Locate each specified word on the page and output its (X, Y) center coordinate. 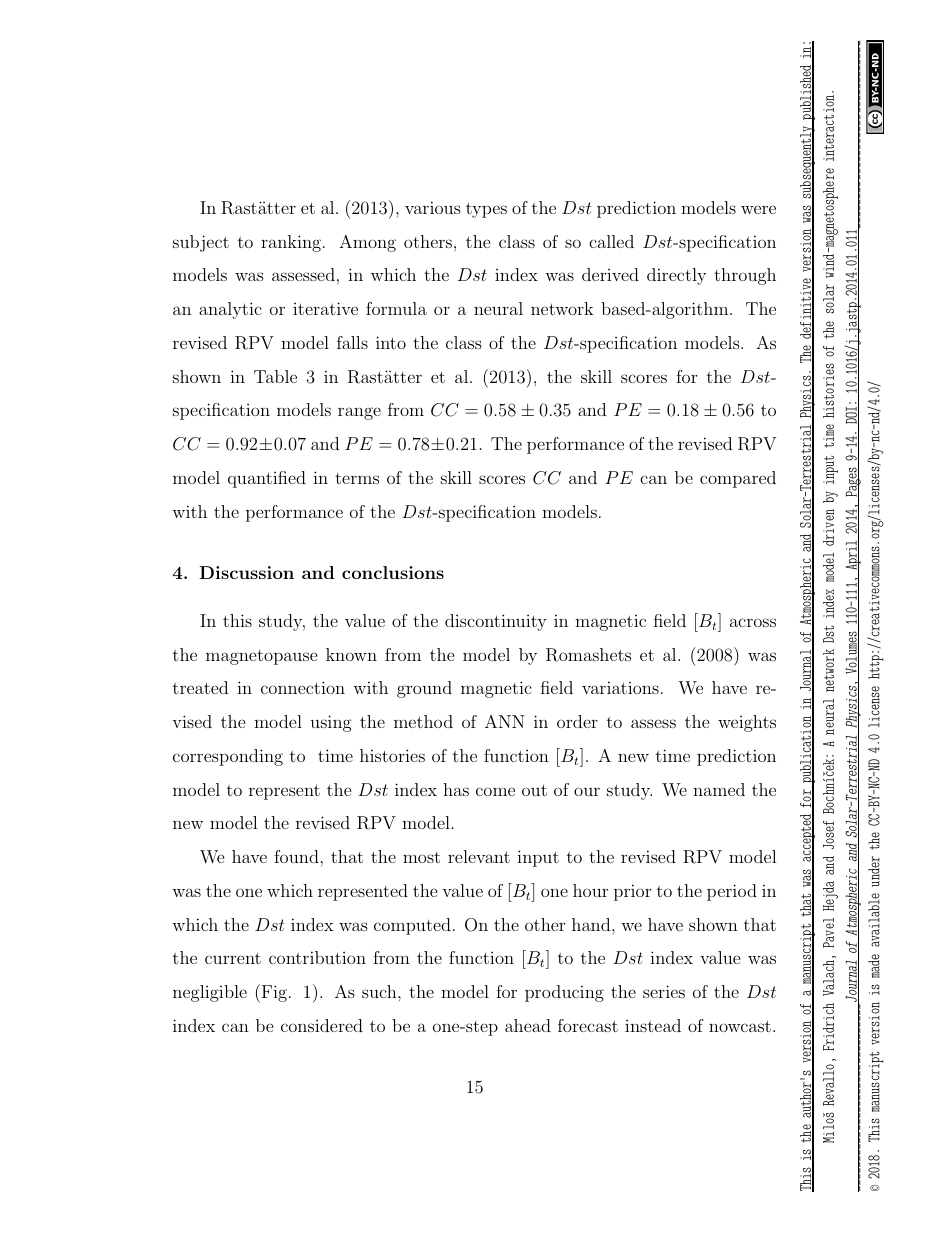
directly (676, 276)
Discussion (246, 572)
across (753, 622)
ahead (528, 1025)
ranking (291, 243)
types (486, 210)
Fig (273, 993)
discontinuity (496, 622)
